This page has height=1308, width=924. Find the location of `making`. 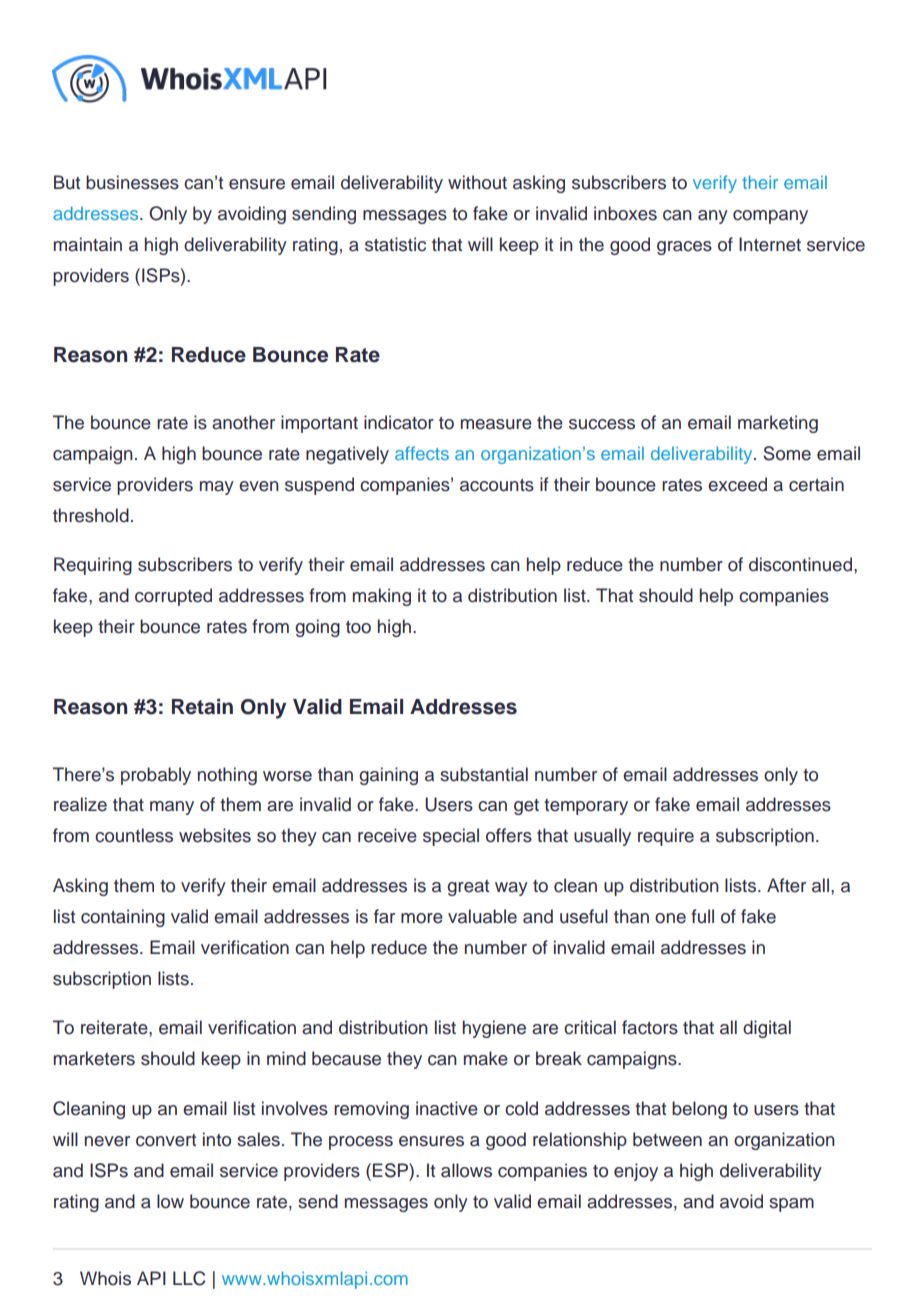

making is located at coordinates (382, 597).
